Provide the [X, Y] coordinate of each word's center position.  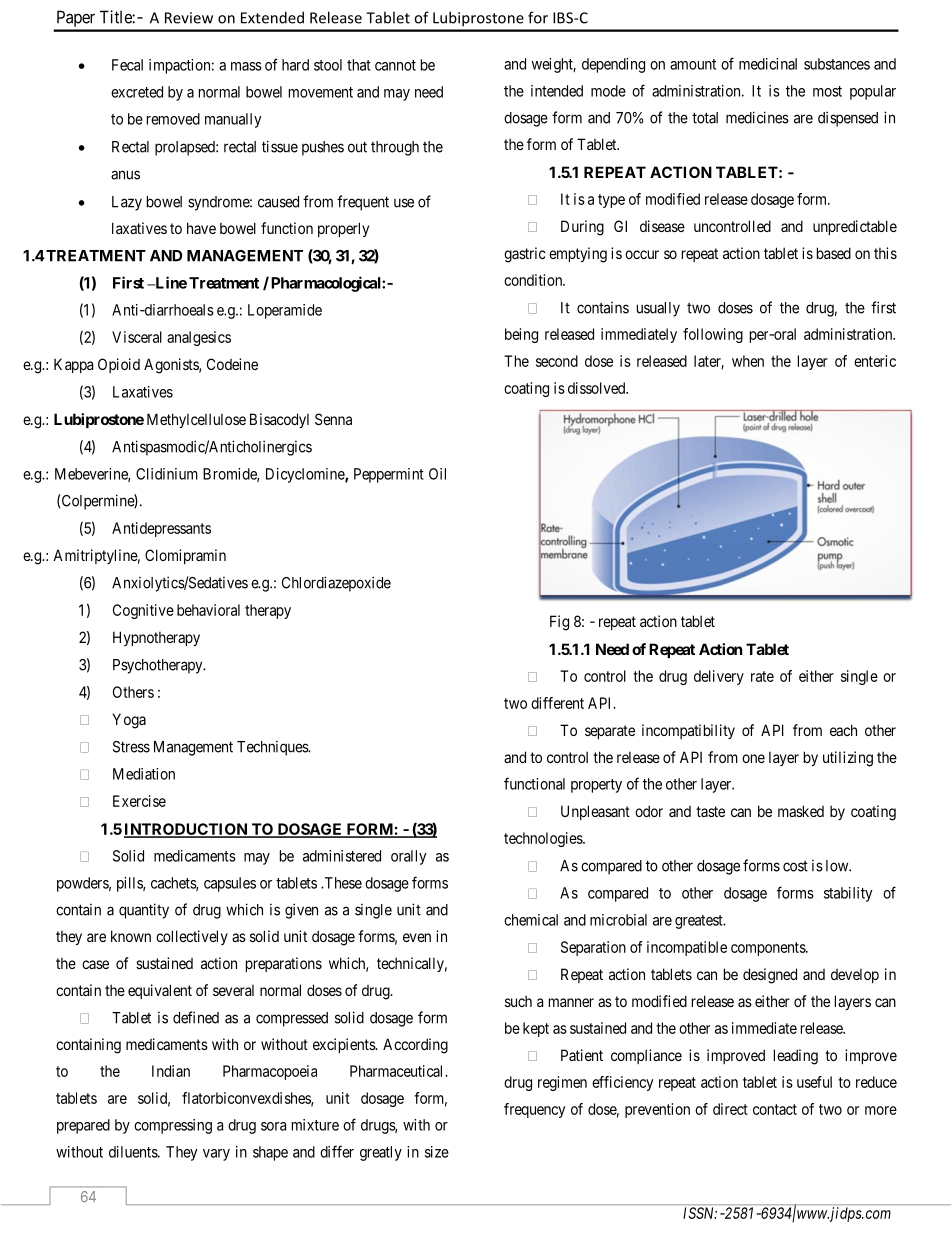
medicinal [768, 64]
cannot [395, 65]
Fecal [127, 65]
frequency [534, 1110]
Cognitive [143, 611]
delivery [719, 677]
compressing [173, 1126]
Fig [559, 623]
